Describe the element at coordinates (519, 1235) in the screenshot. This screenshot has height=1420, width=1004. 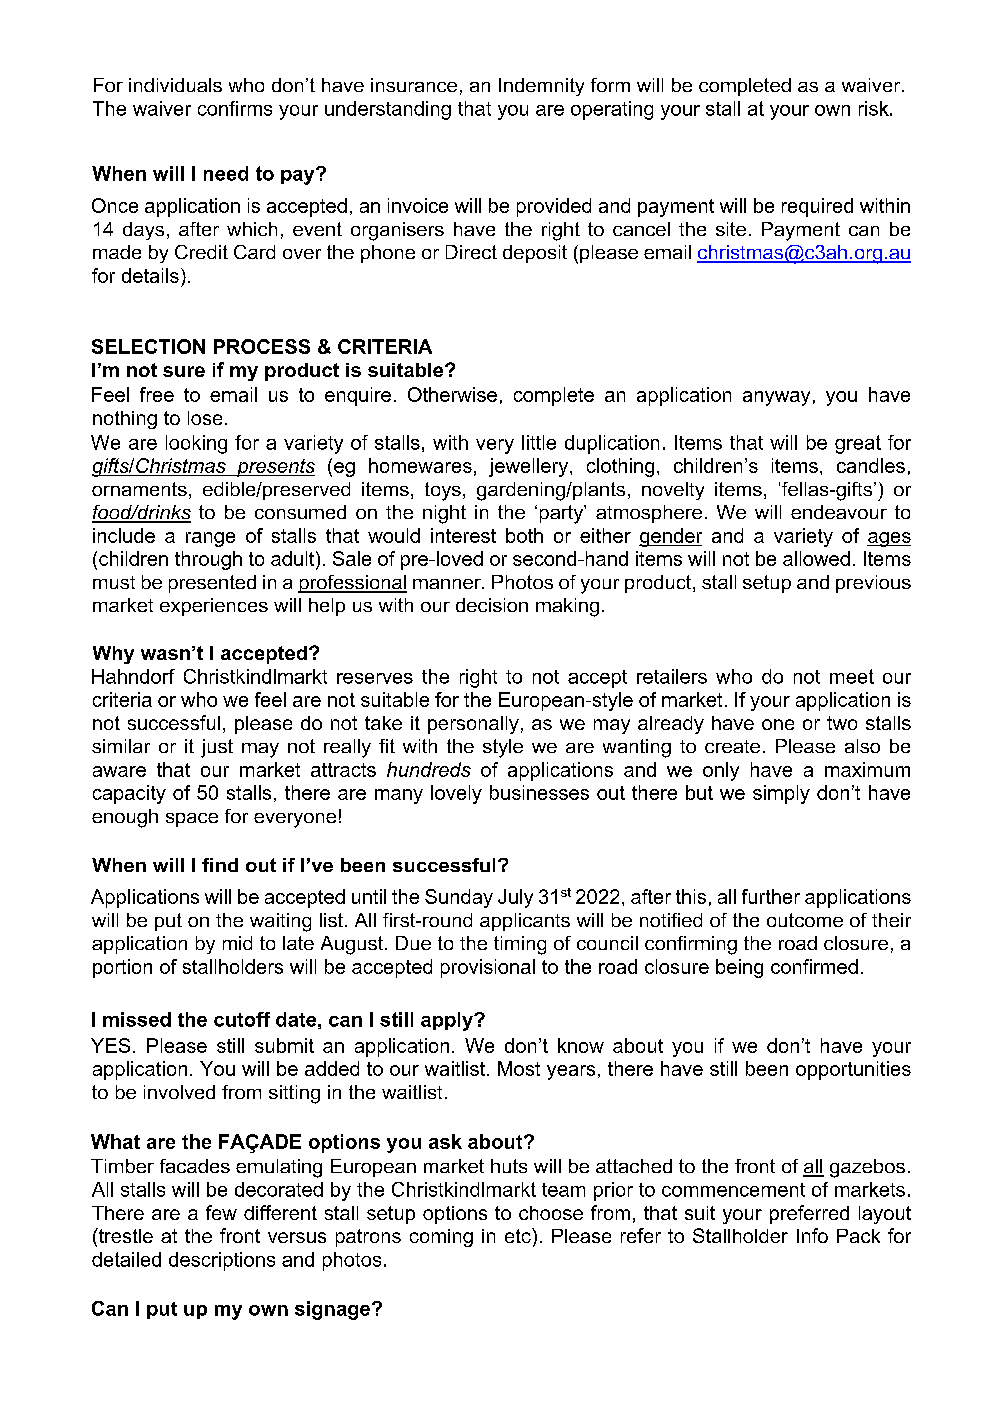
I see `etc` at that location.
